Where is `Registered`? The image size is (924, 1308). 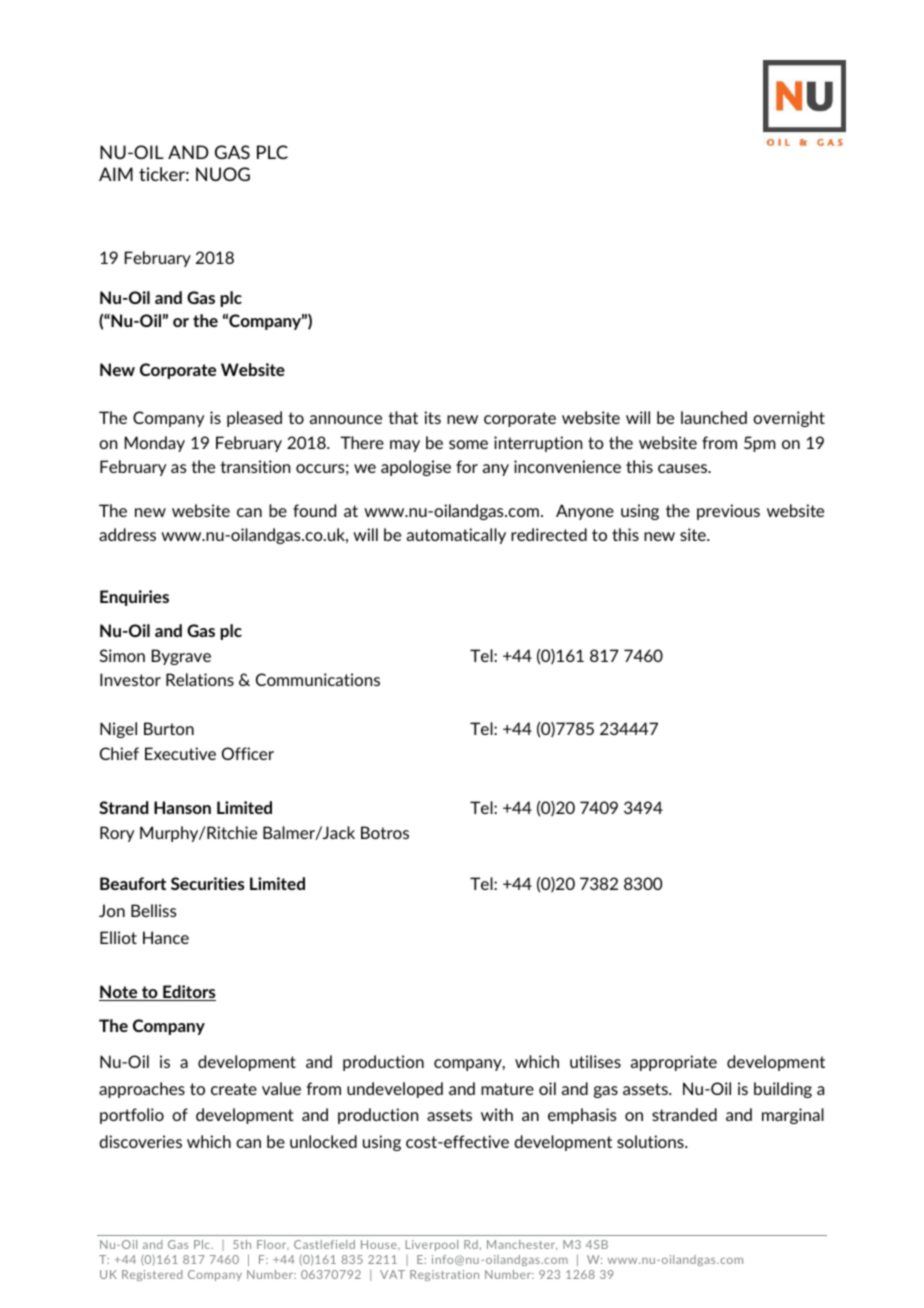 Registered is located at coordinates (152, 1275).
